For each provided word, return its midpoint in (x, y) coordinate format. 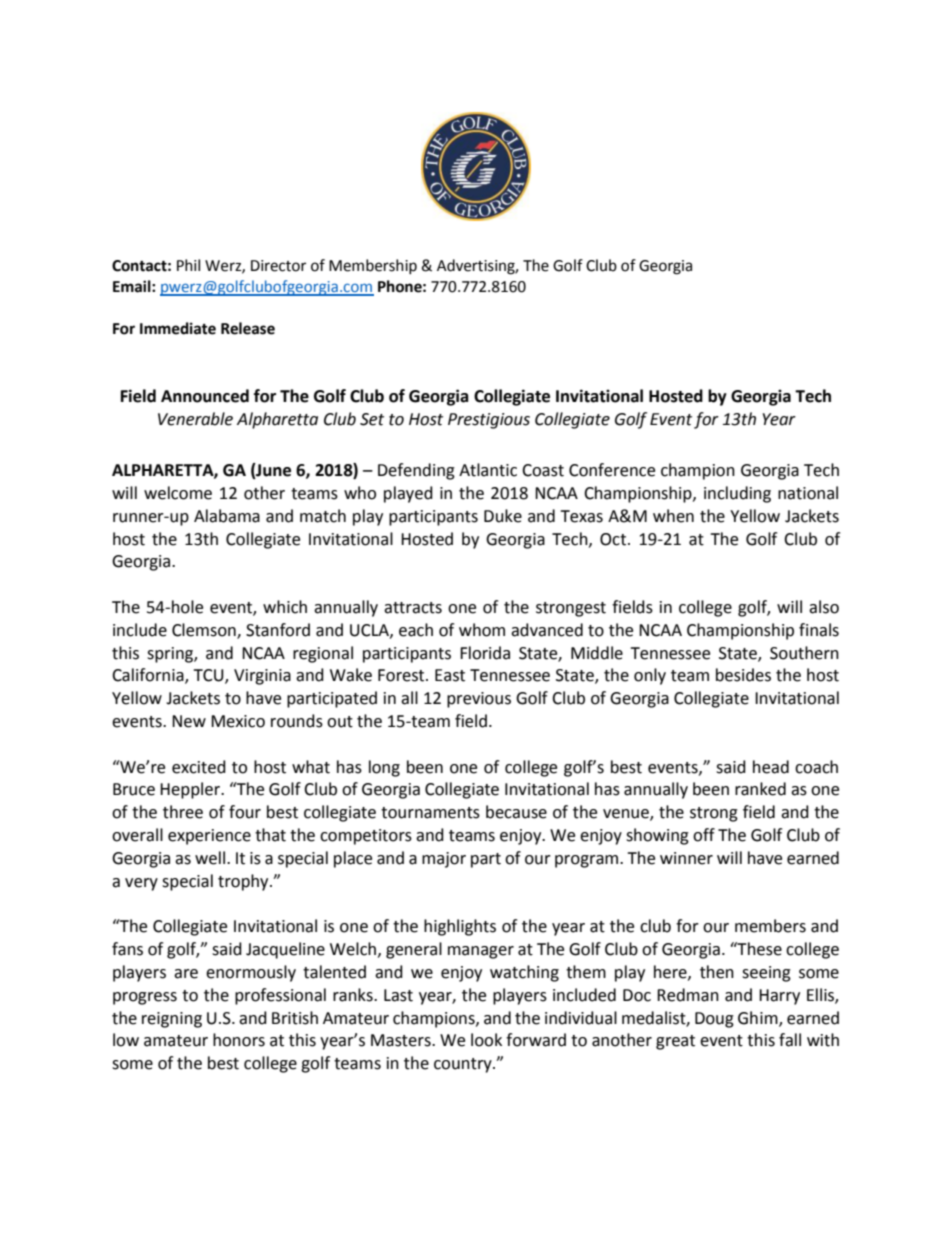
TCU (209, 676)
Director (278, 266)
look (486, 1040)
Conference (612, 470)
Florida (485, 653)
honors (239, 1040)
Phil (188, 265)
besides (743, 675)
